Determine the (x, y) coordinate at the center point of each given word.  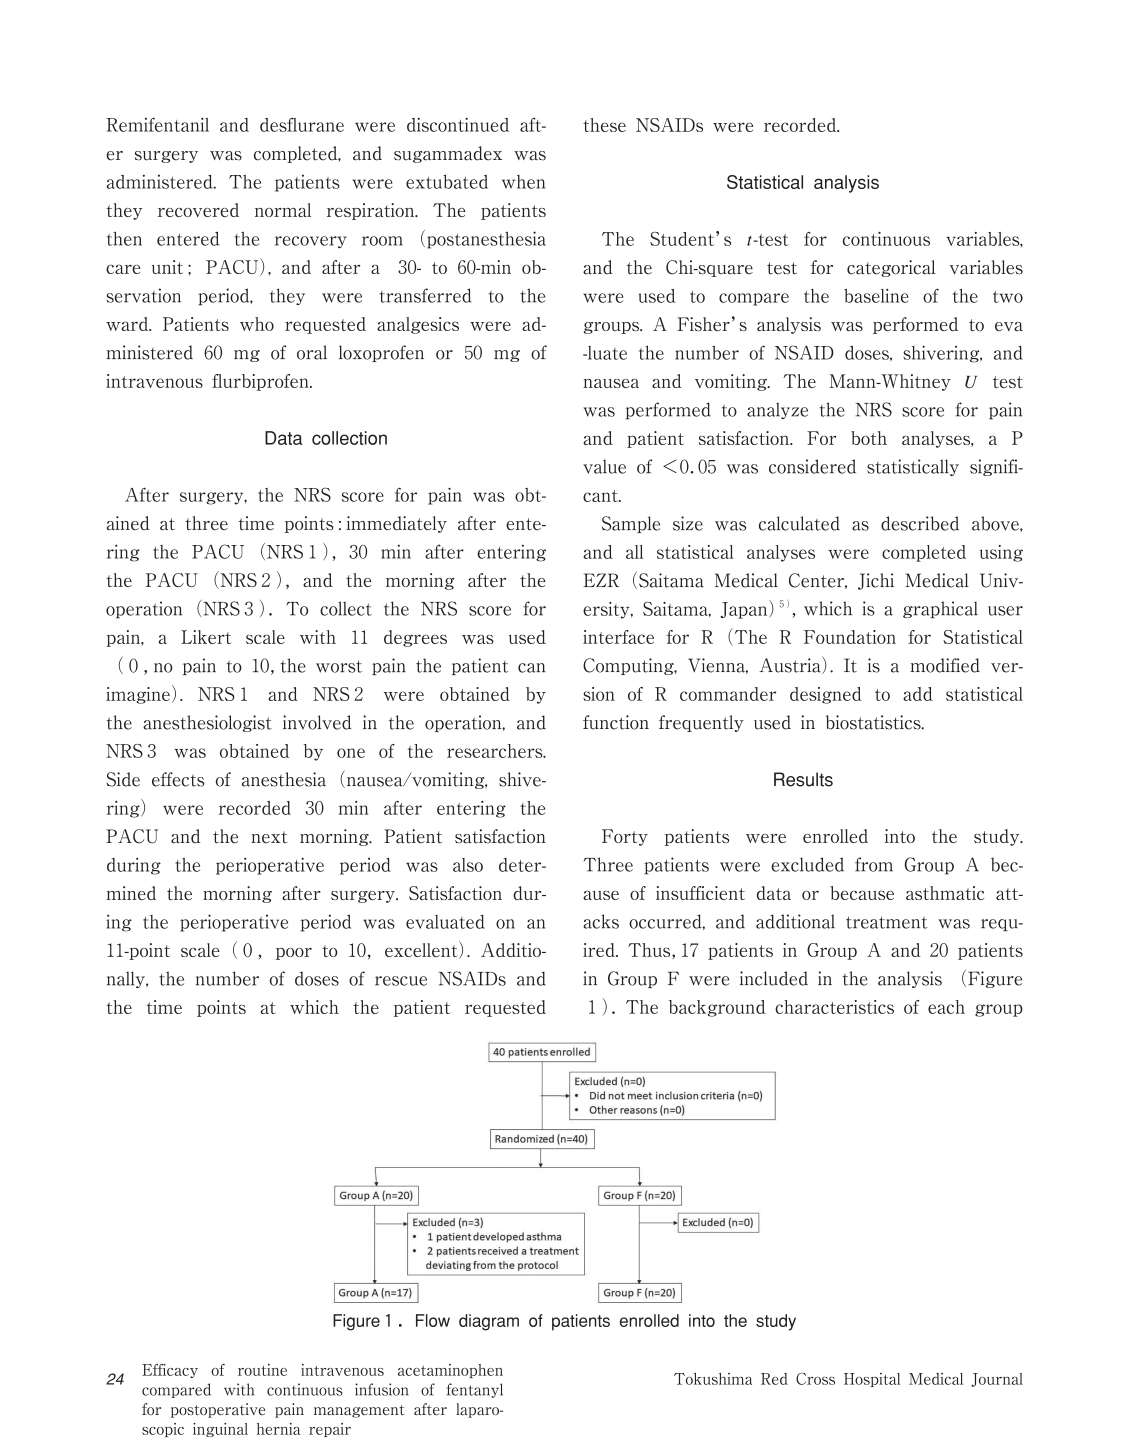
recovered (198, 210)
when (523, 182)
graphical (940, 609)
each (946, 1007)
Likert (206, 637)
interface (618, 637)
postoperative (217, 1410)
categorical (891, 268)
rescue (401, 981)
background (717, 1008)
